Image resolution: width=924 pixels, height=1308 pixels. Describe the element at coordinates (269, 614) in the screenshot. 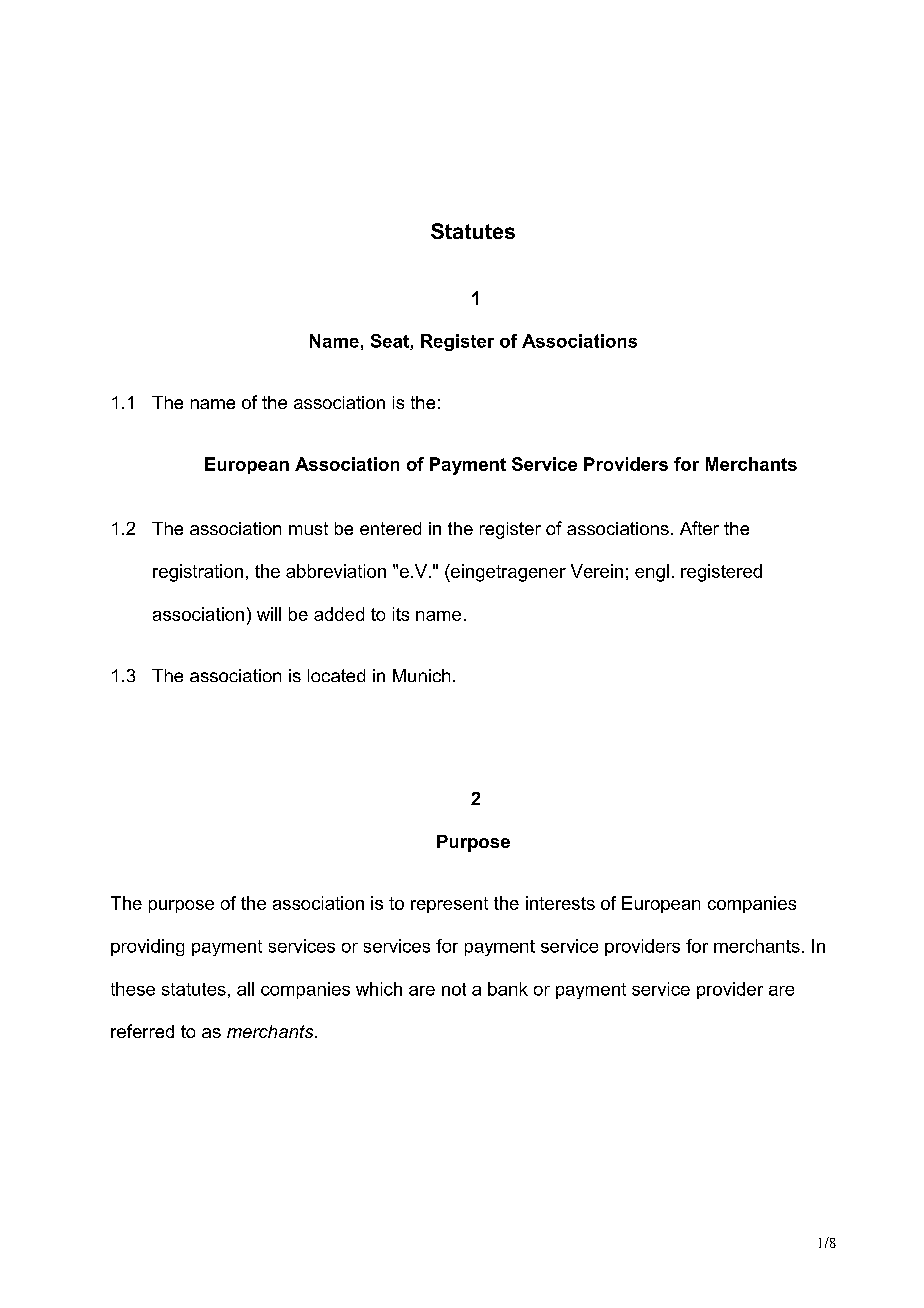

I see `will` at that location.
